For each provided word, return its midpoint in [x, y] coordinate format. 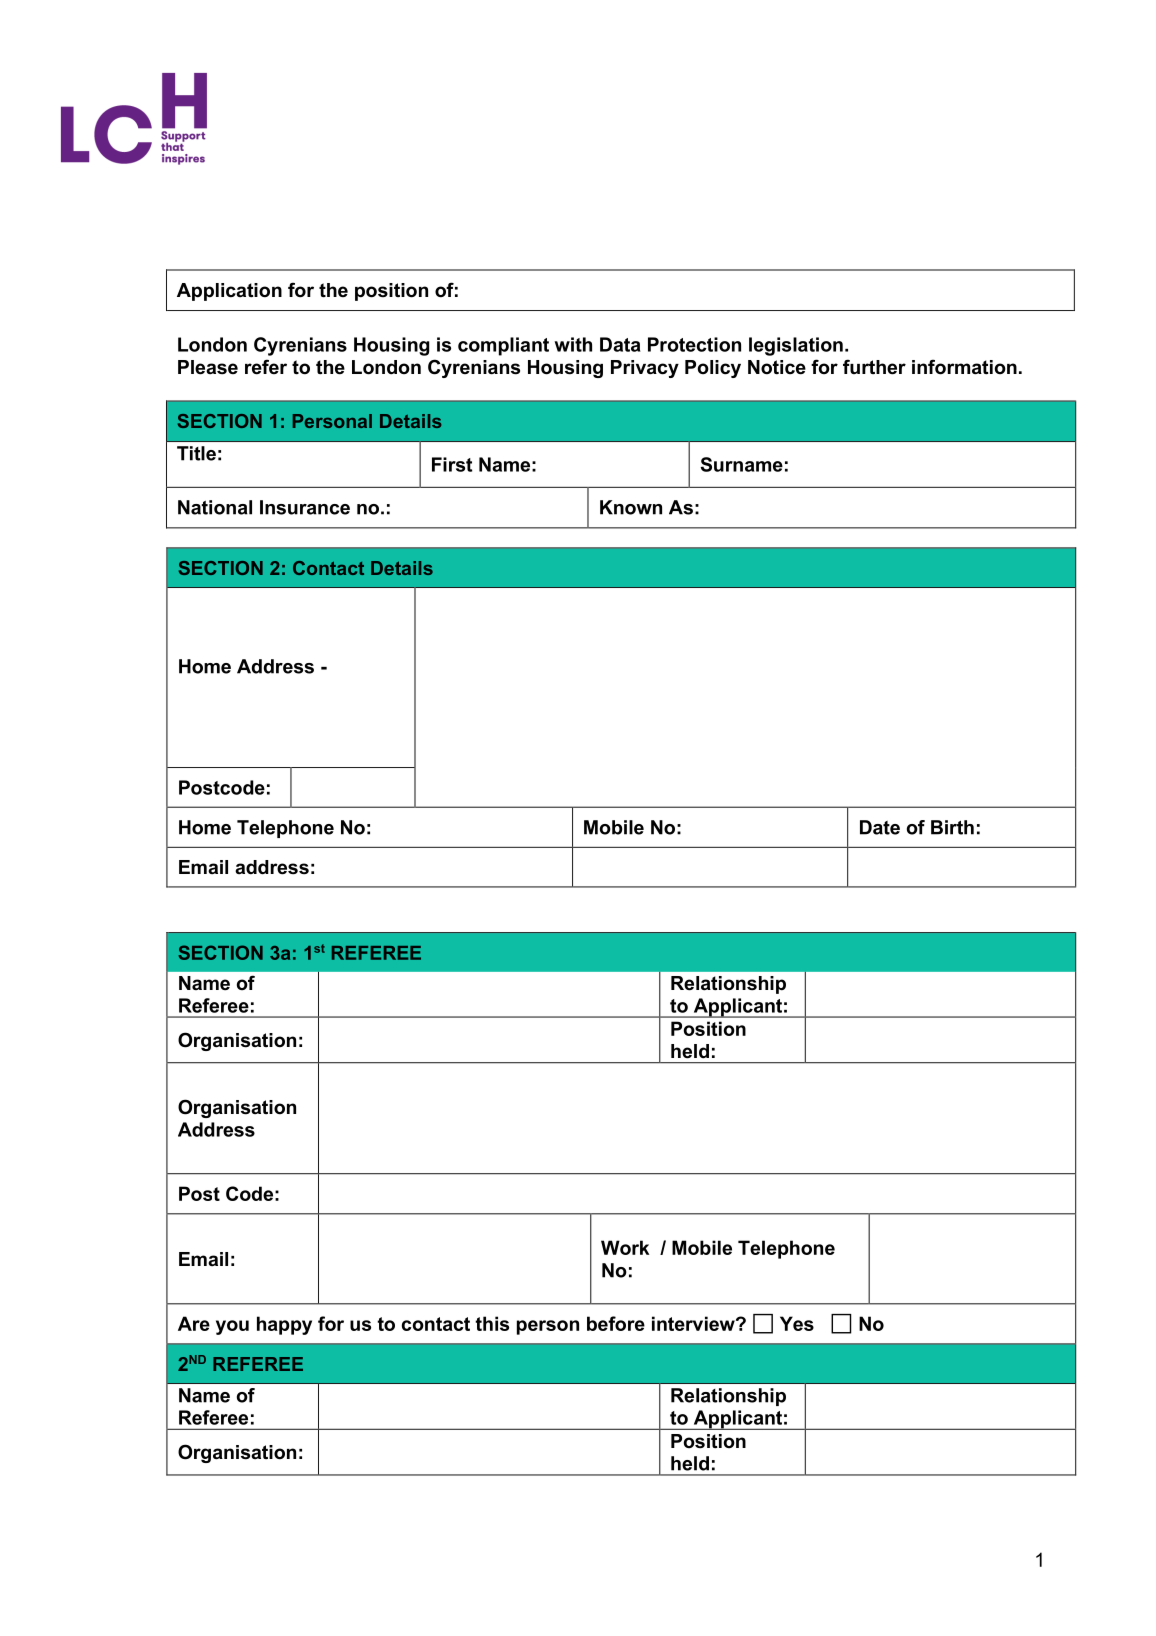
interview [694, 1323]
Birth [952, 827]
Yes [797, 1323]
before [616, 1323]
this [492, 1323]
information [964, 367]
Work [625, 1247]
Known [631, 507]
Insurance [305, 507]
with [573, 344]
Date [880, 827]
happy [284, 1325]
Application [229, 292]
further [874, 367]
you [232, 1327]
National [215, 507]
